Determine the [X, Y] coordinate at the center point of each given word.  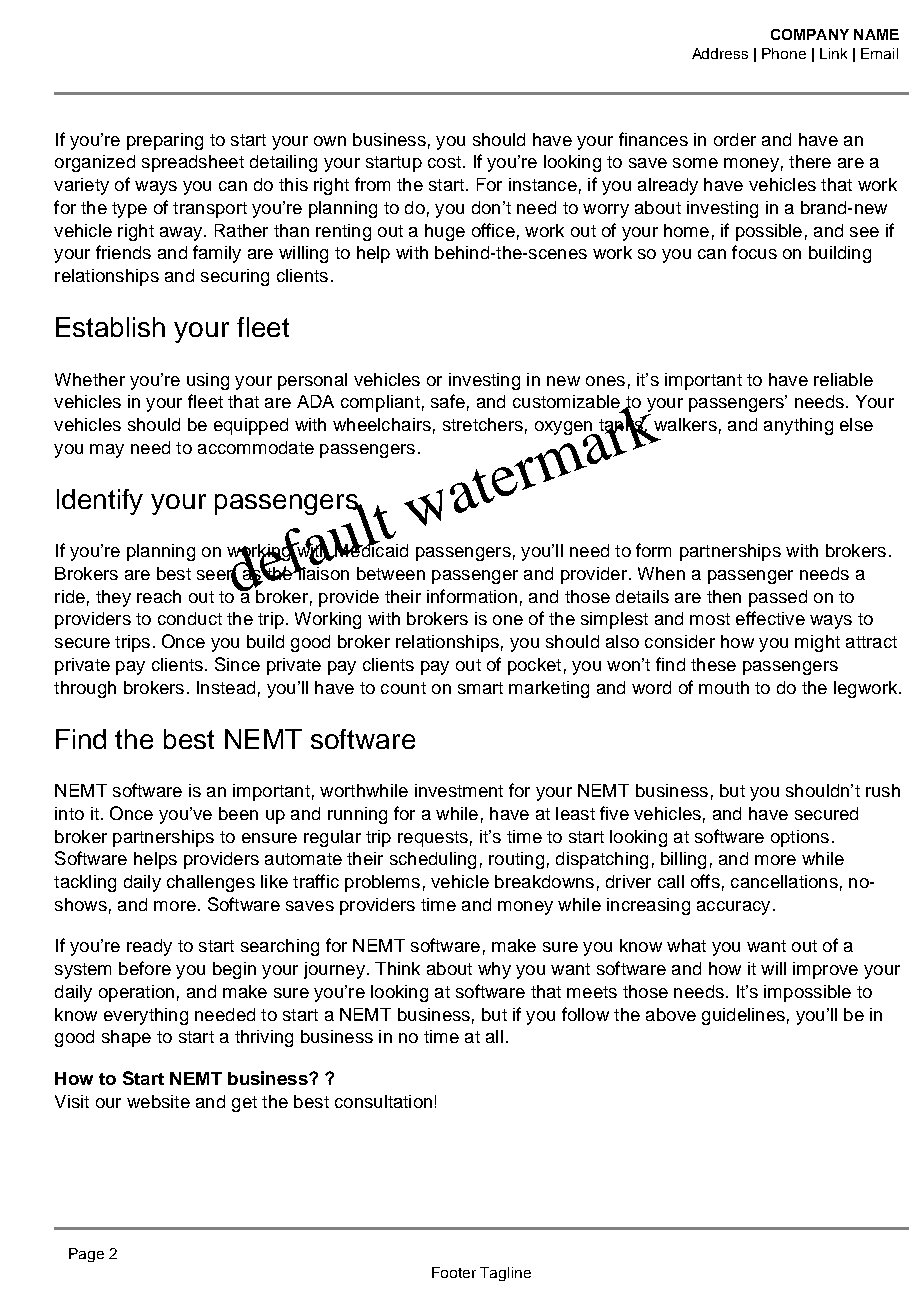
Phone [784, 53]
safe [448, 401]
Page [86, 1255]
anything [798, 426]
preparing [165, 141]
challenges [211, 883]
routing [516, 860]
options [800, 838]
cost [444, 162]
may [107, 451]
